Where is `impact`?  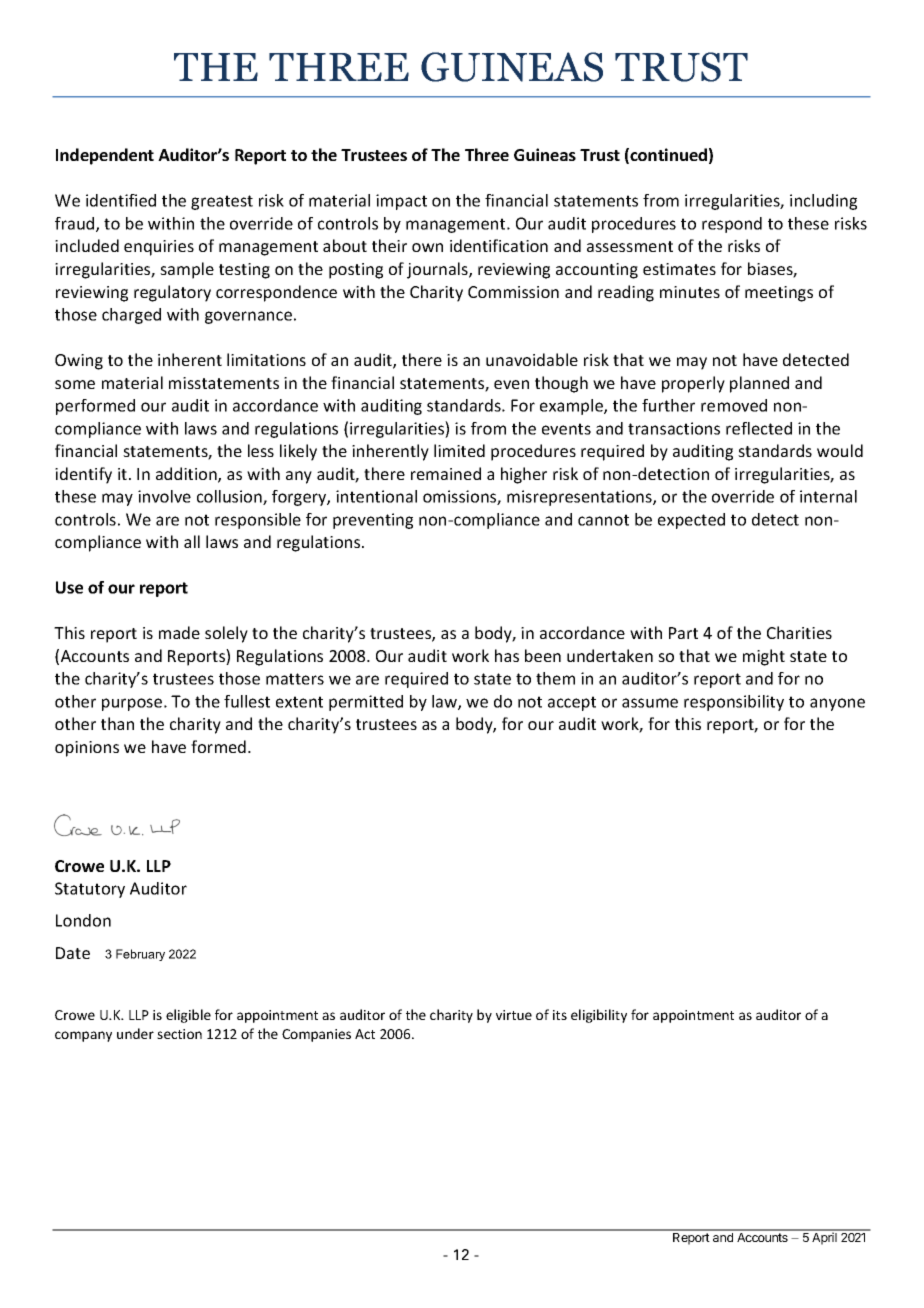 impact is located at coordinates (401, 202).
